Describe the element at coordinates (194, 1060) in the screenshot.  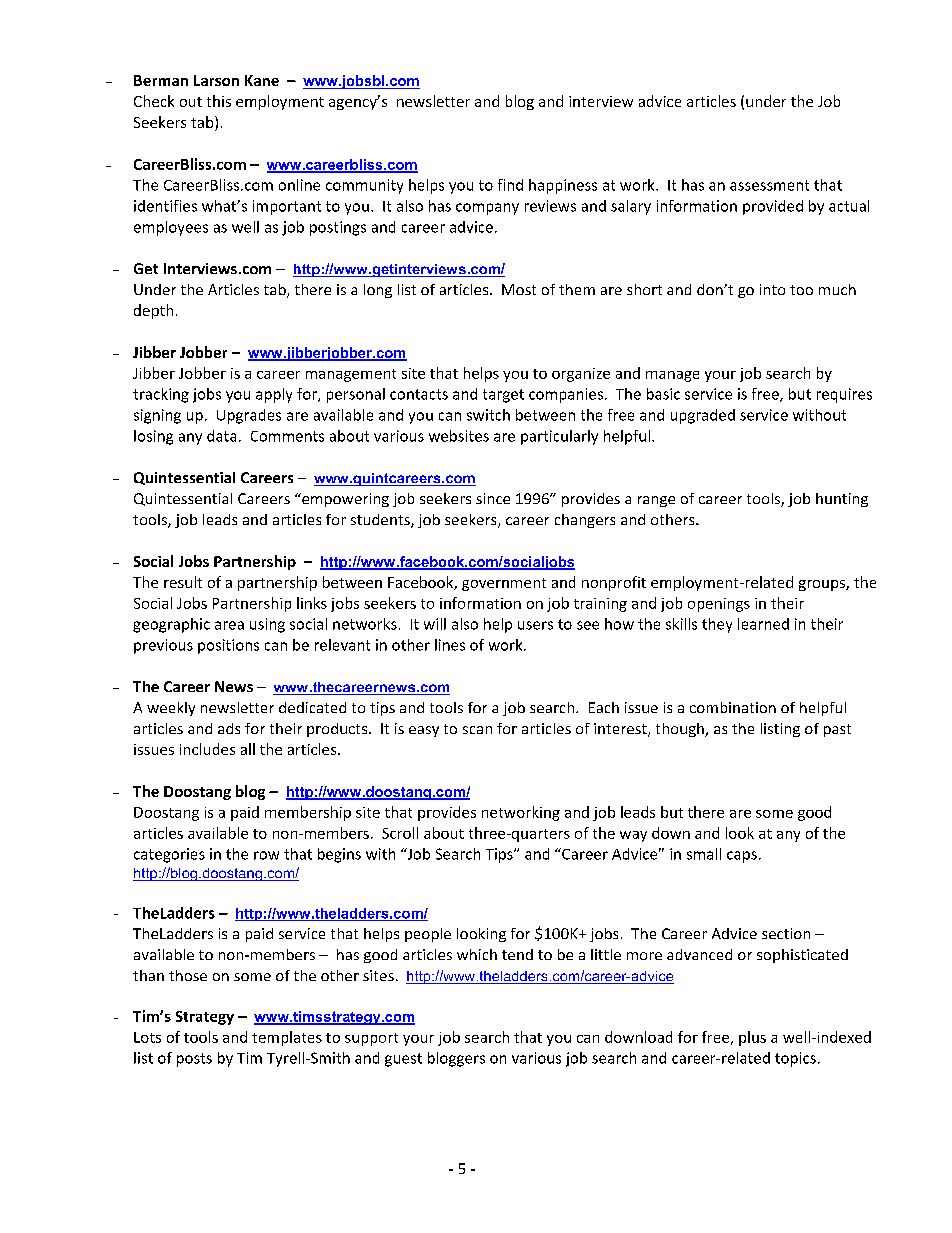
I see `posts` at that location.
